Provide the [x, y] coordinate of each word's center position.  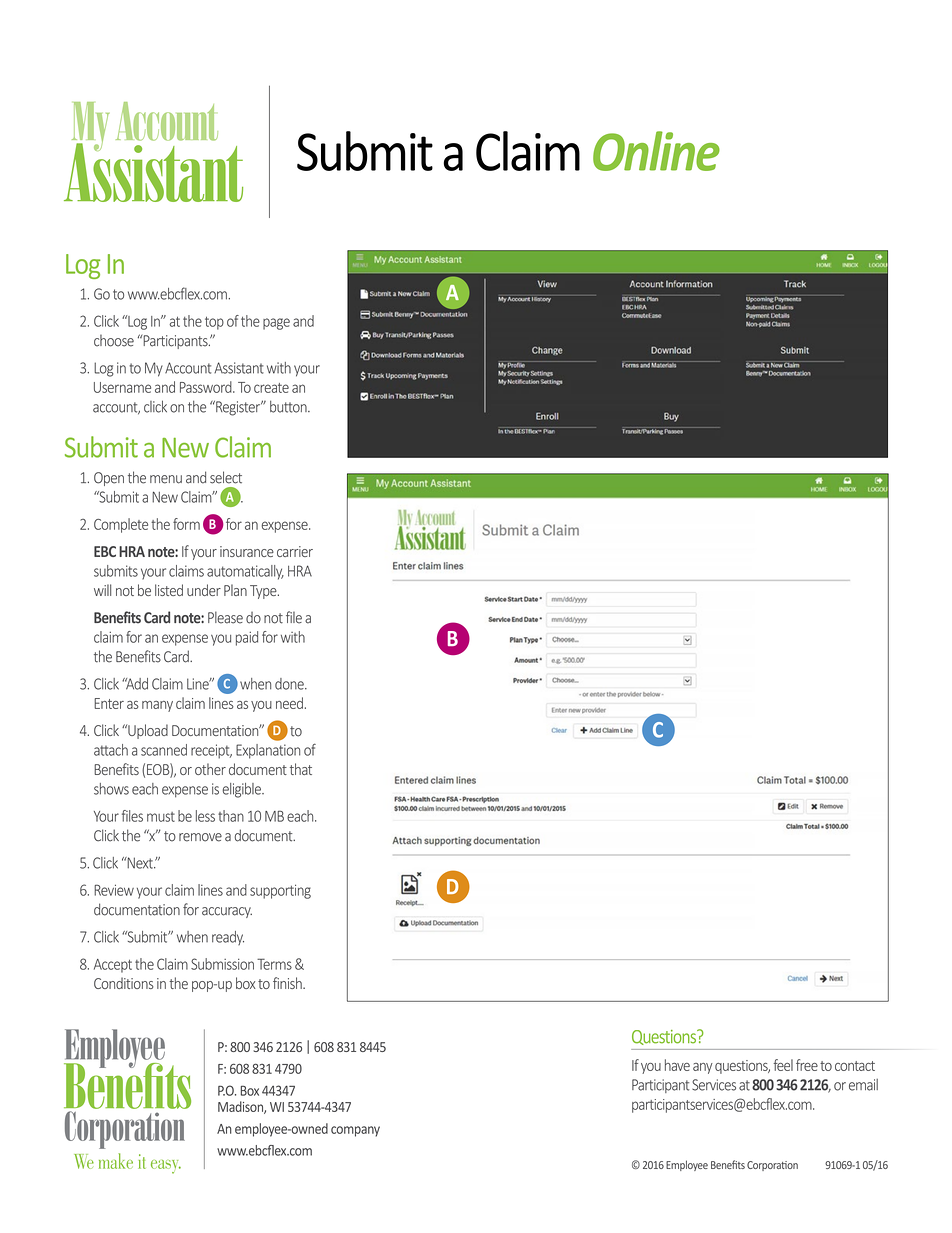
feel [783, 1065]
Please [225, 617]
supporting [280, 891]
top [214, 323]
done [290, 684]
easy [166, 1167]
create [271, 388]
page [276, 324]
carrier [295, 551]
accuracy [227, 912]
